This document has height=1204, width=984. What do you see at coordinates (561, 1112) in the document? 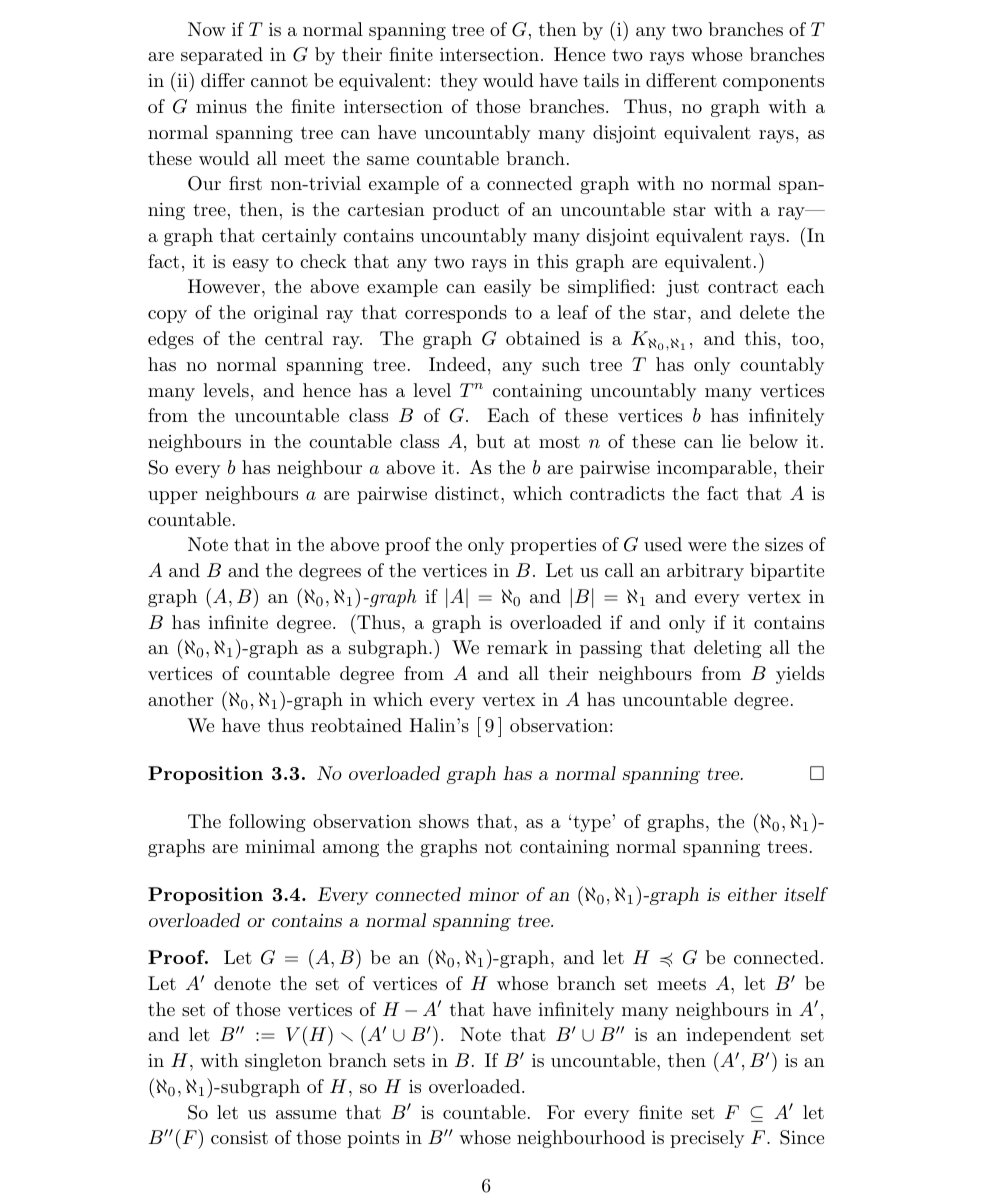
I see `For` at bounding box center [561, 1112].
